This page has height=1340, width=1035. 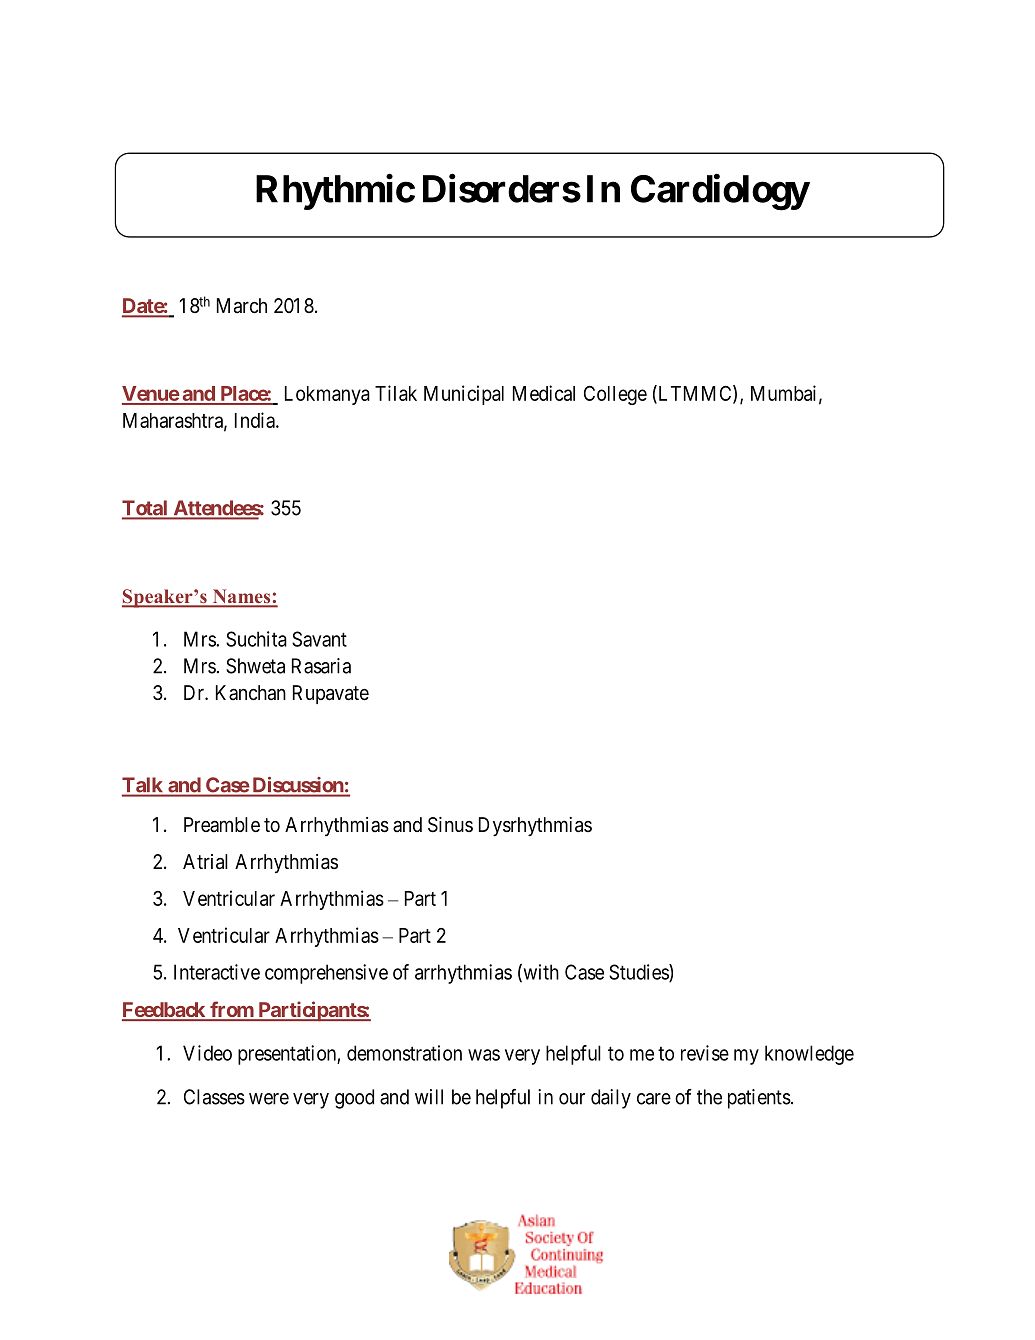 What do you see at coordinates (450, 825) in the page?
I see `Sinus` at bounding box center [450, 825].
